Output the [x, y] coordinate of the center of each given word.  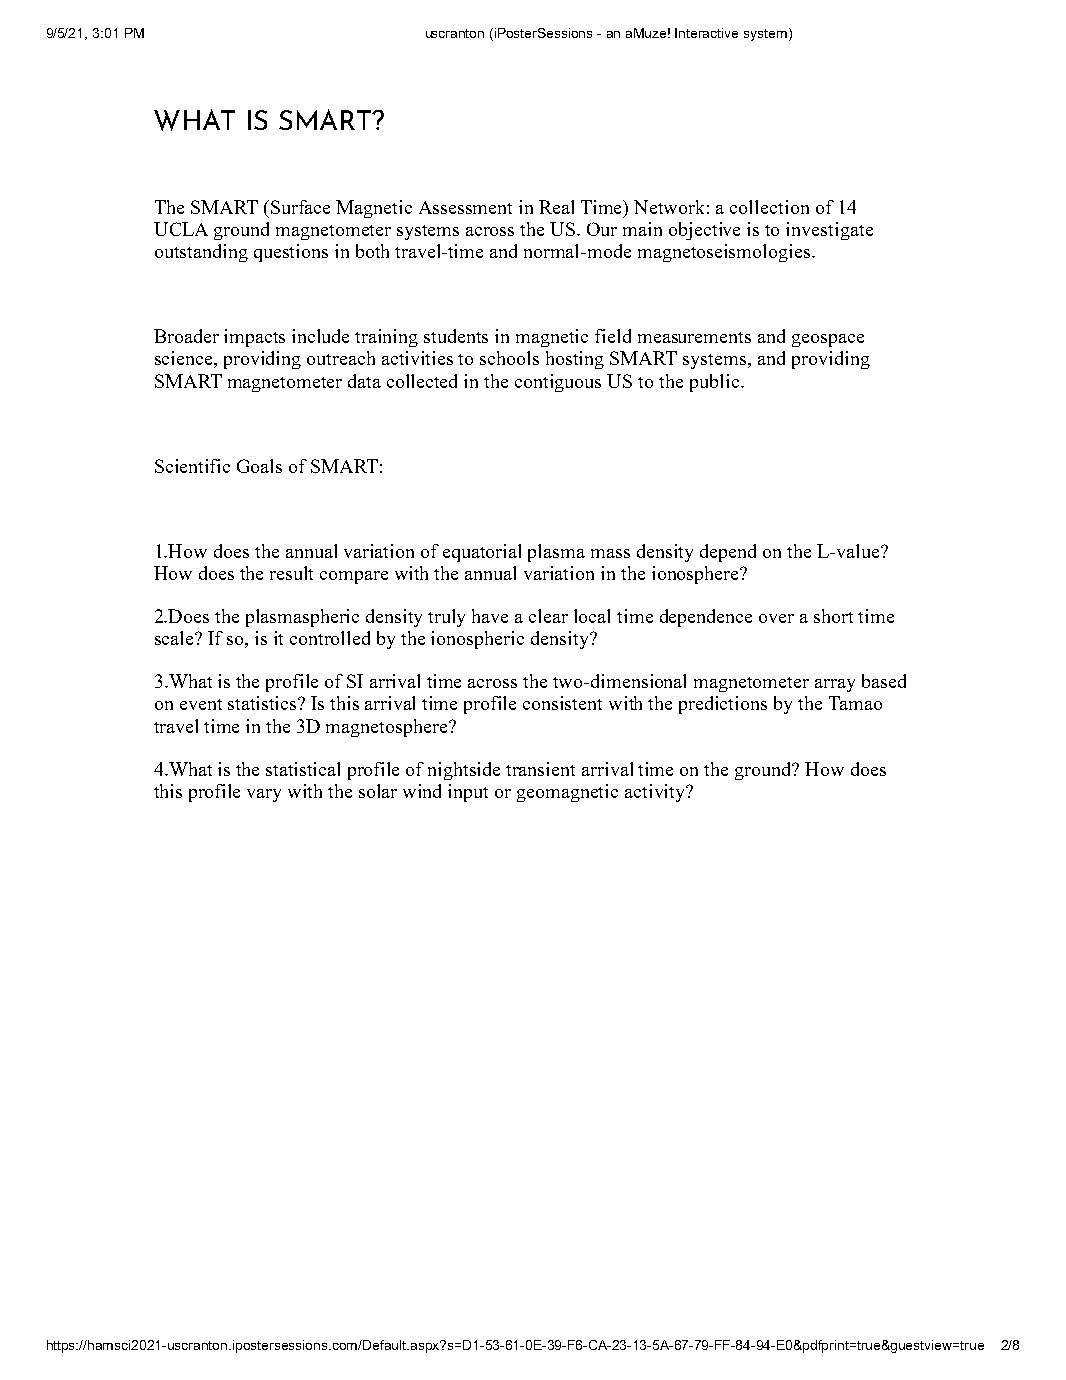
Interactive [706, 33]
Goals [259, 466]
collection [769, 207]
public [716, 383]
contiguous [558, 383]
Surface [300, 207]
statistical [303, 769]
